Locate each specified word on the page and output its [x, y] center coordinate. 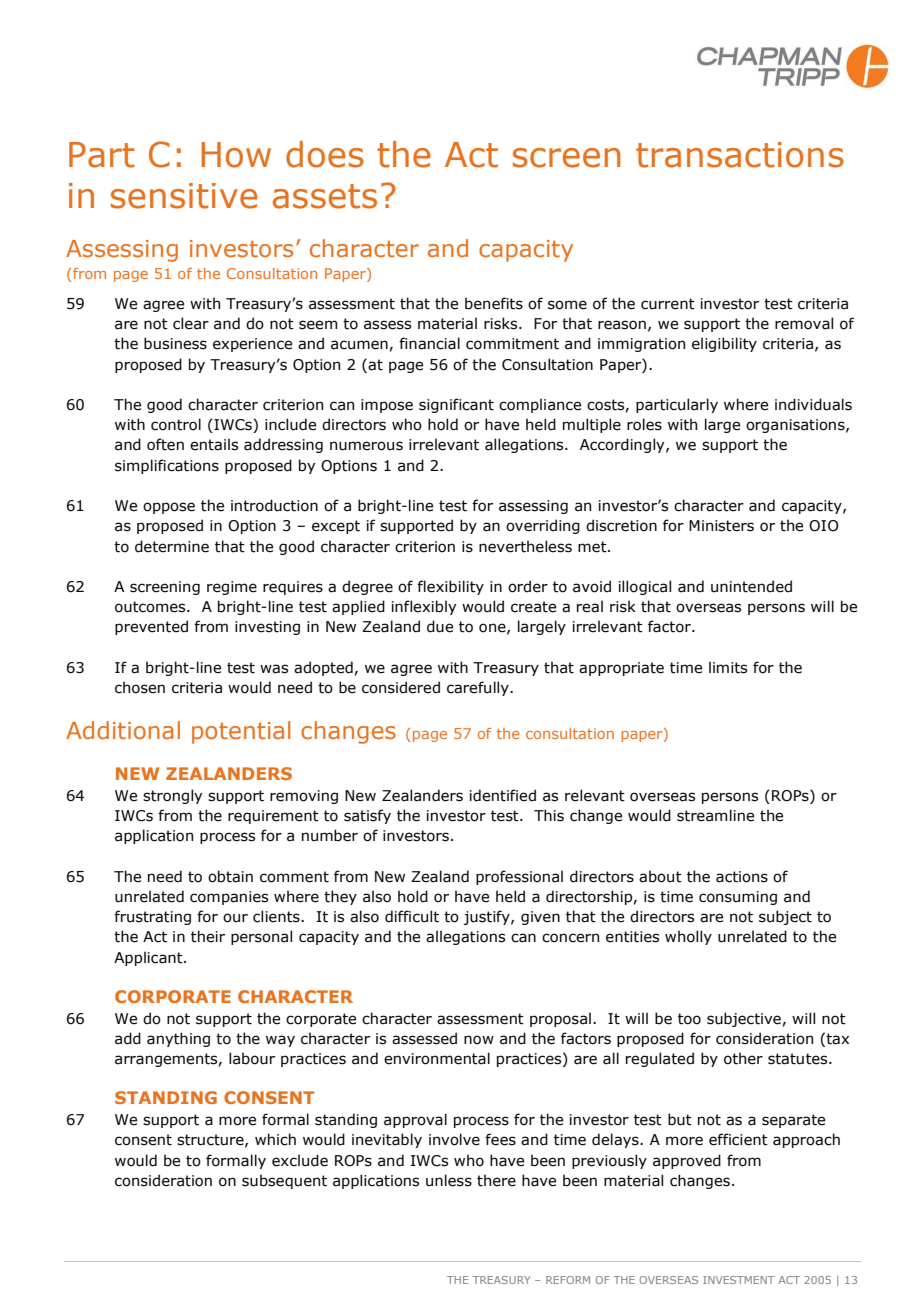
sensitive [184, 196]
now [479, 1040]
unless [449, 1180]
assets [325, 196]
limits [728, 667]
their [208, 936]
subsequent [284, 1181]
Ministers [721, 526]
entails [214, 444]
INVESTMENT [738, 1280]
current [668, 304]
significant [456, 405]
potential [241, 732]
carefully [479, 688]
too [689, 1019]
